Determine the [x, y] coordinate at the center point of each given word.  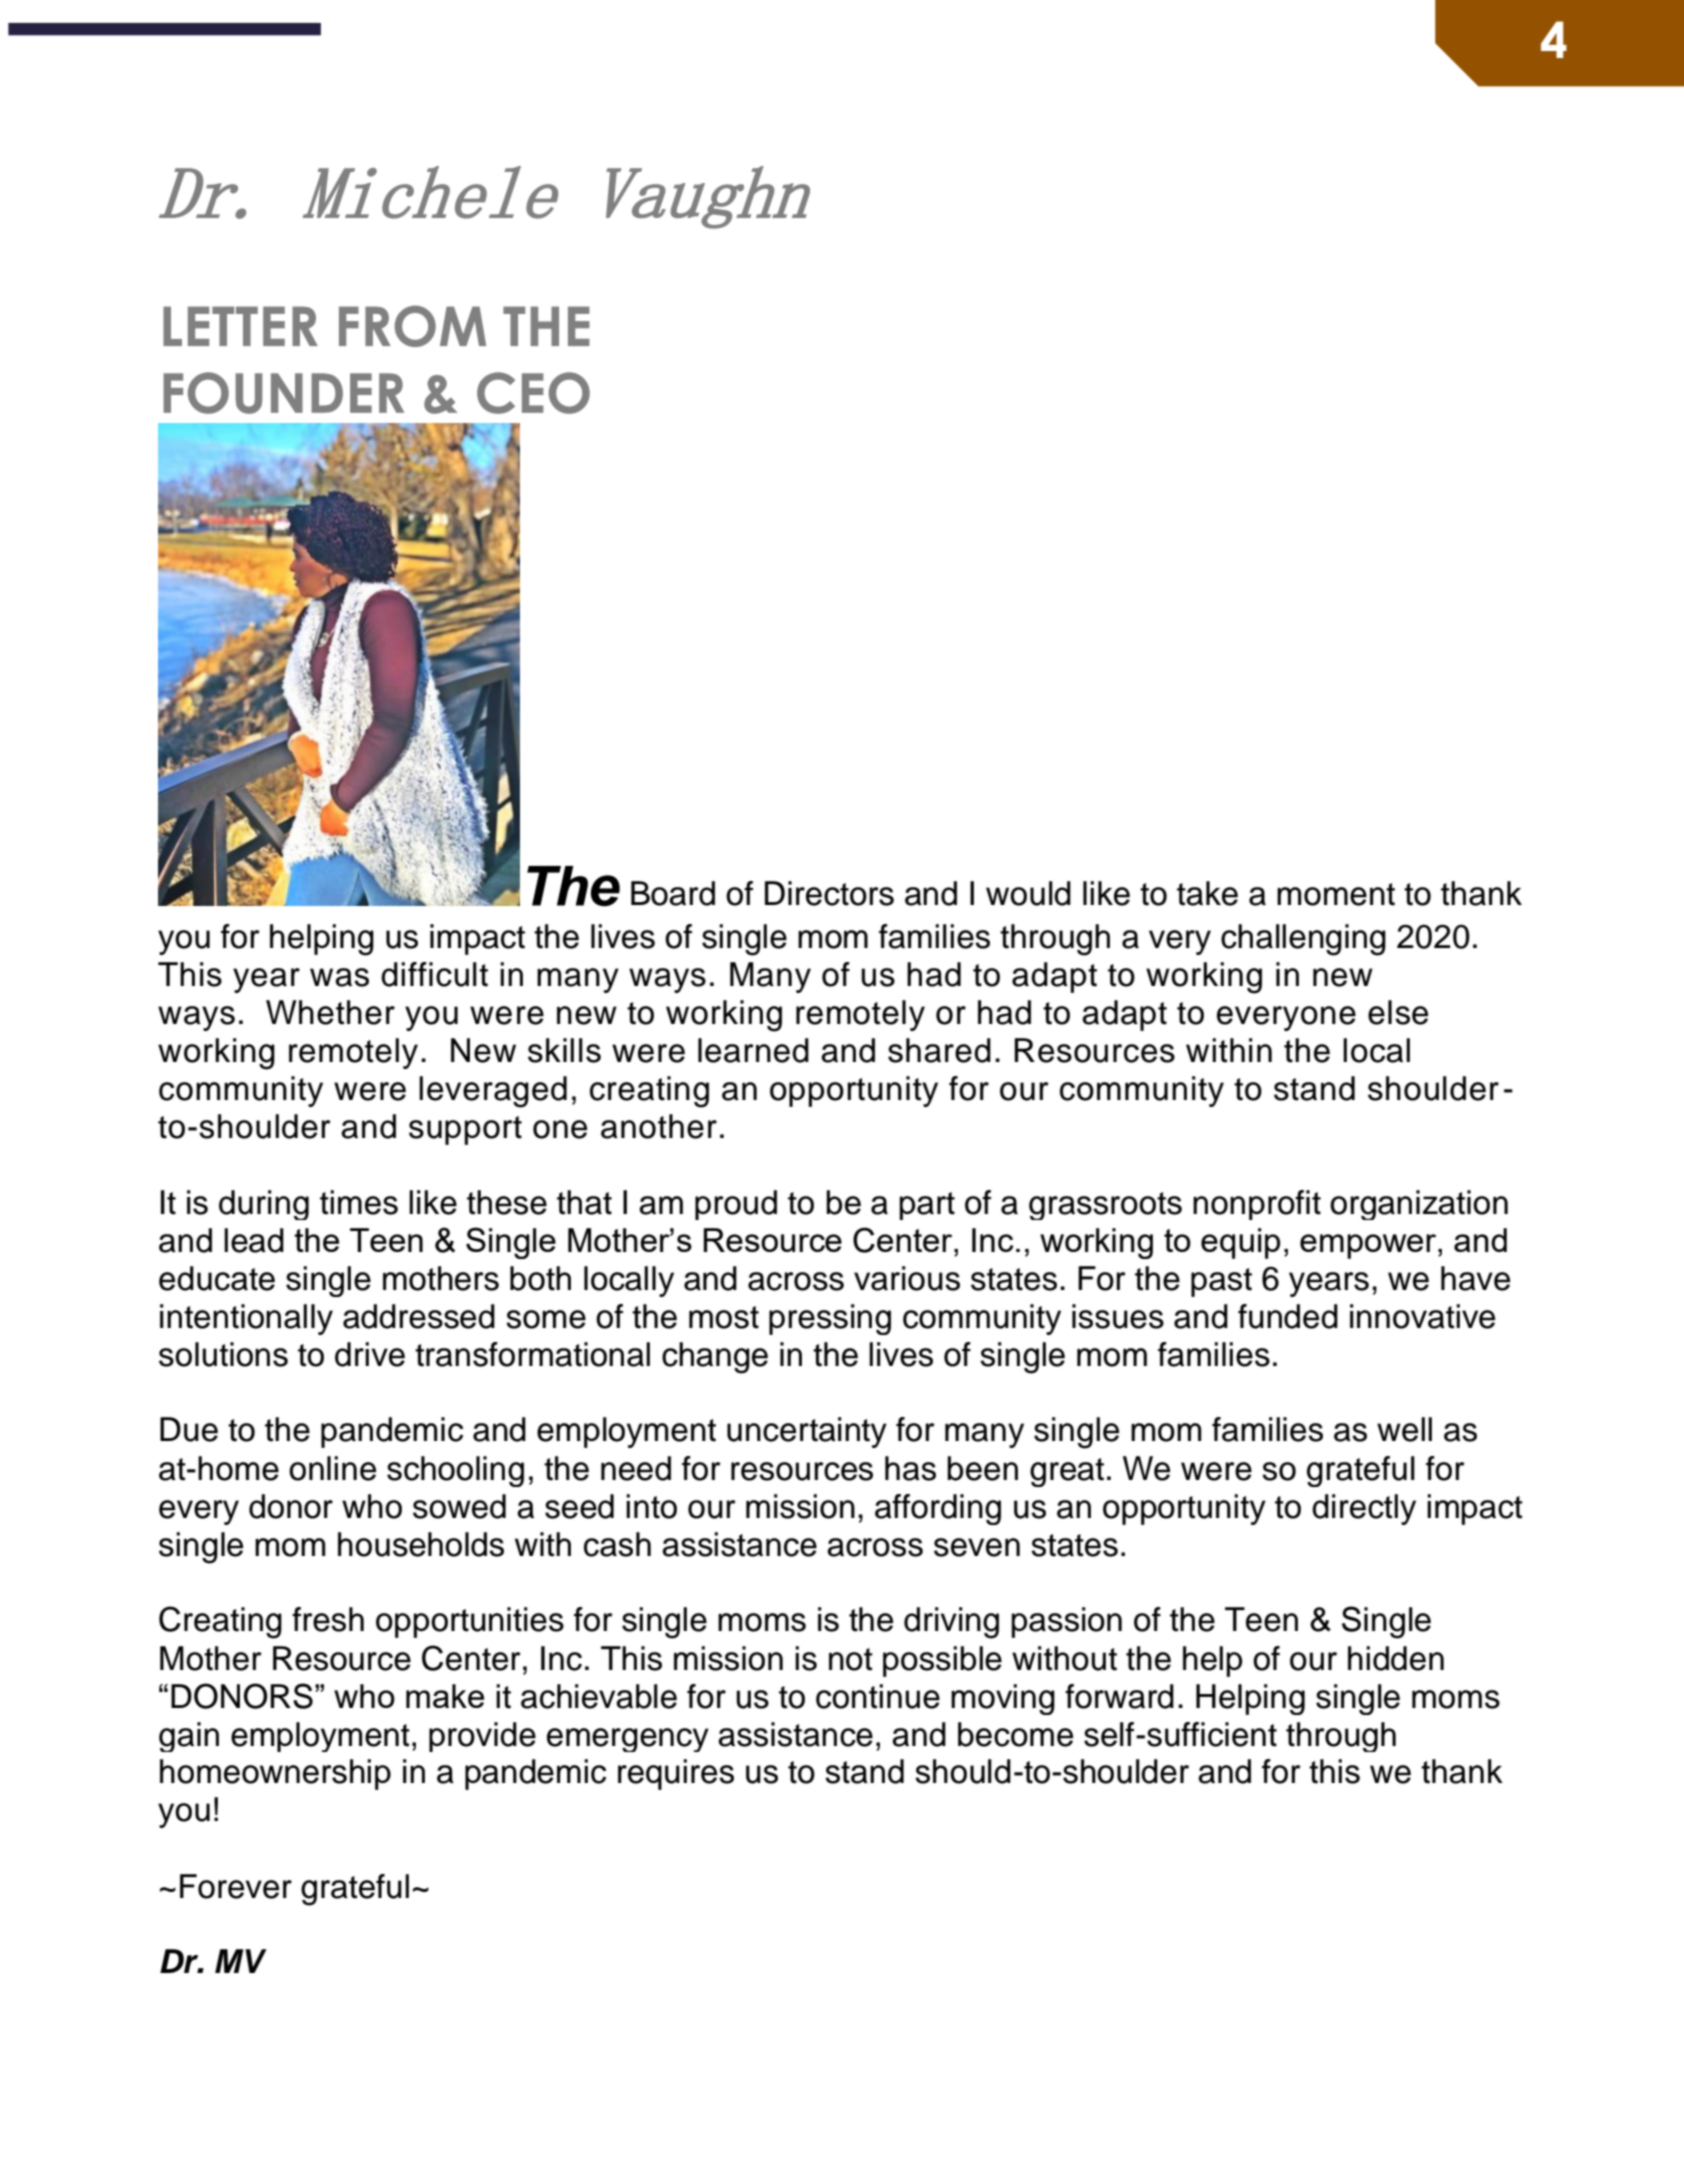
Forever [236, 1886]
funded [1288, 1316]
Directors [829, 893]
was [339, 977]
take [1207, 893]
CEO [533, 393]
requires [676, 1774]
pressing [830, 1319]
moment [1336, 894]
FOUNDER [283, 393]
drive [370, 1354]
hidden [1396, 1658]
